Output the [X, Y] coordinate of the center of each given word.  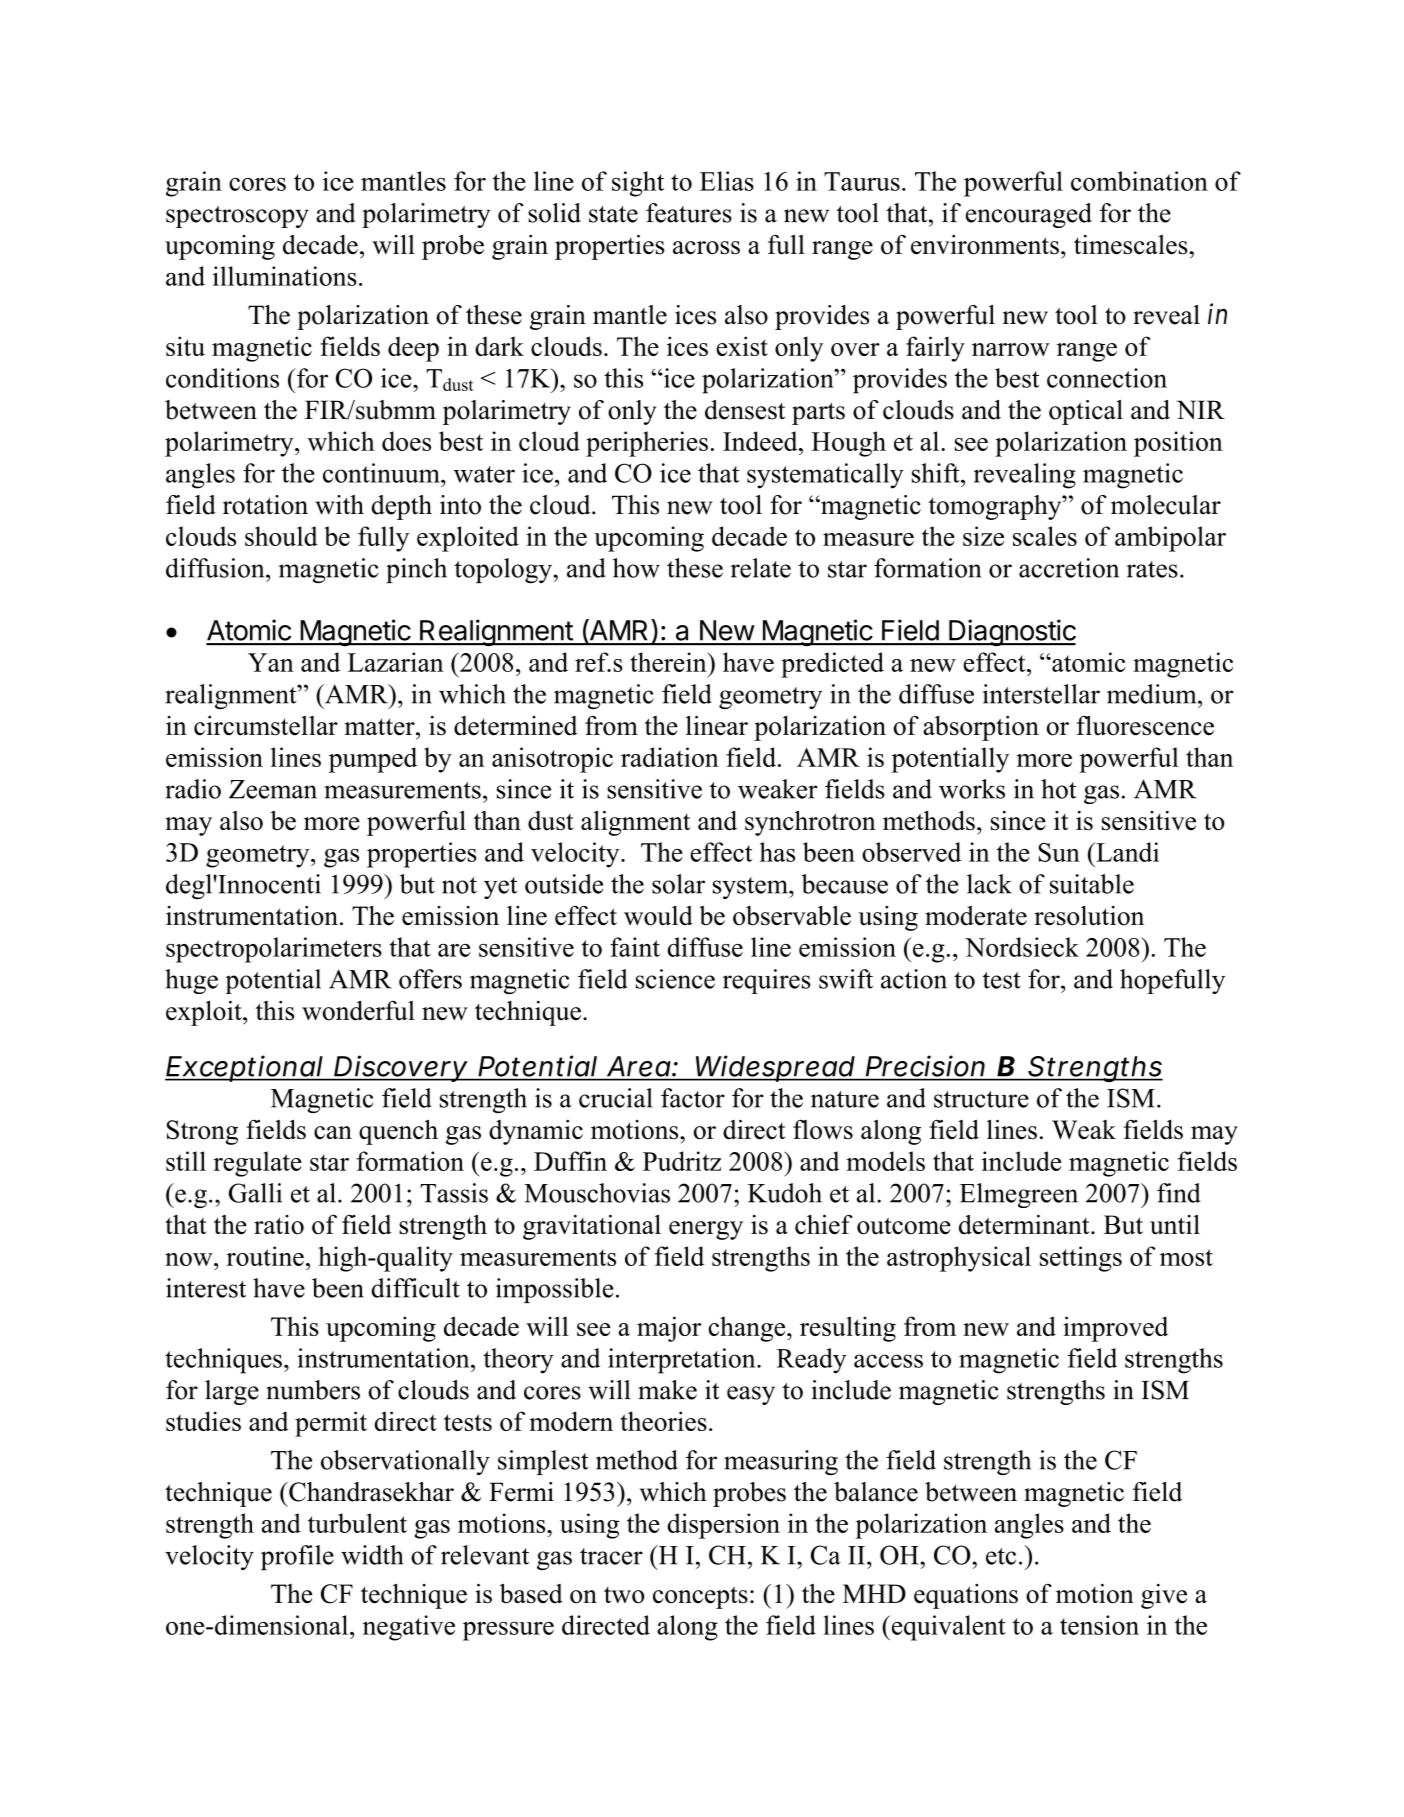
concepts [700, 1597]
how [636, 568]
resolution [1089, 916]
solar [678, 884]
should [281, 536]
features [689, 213]
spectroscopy [237, 217]
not [459, 885]
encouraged [1029, 215]
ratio [279, 1225]
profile [297, 1557]
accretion [1069, 568]
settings [1081, 1259]
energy [706, 1230]
